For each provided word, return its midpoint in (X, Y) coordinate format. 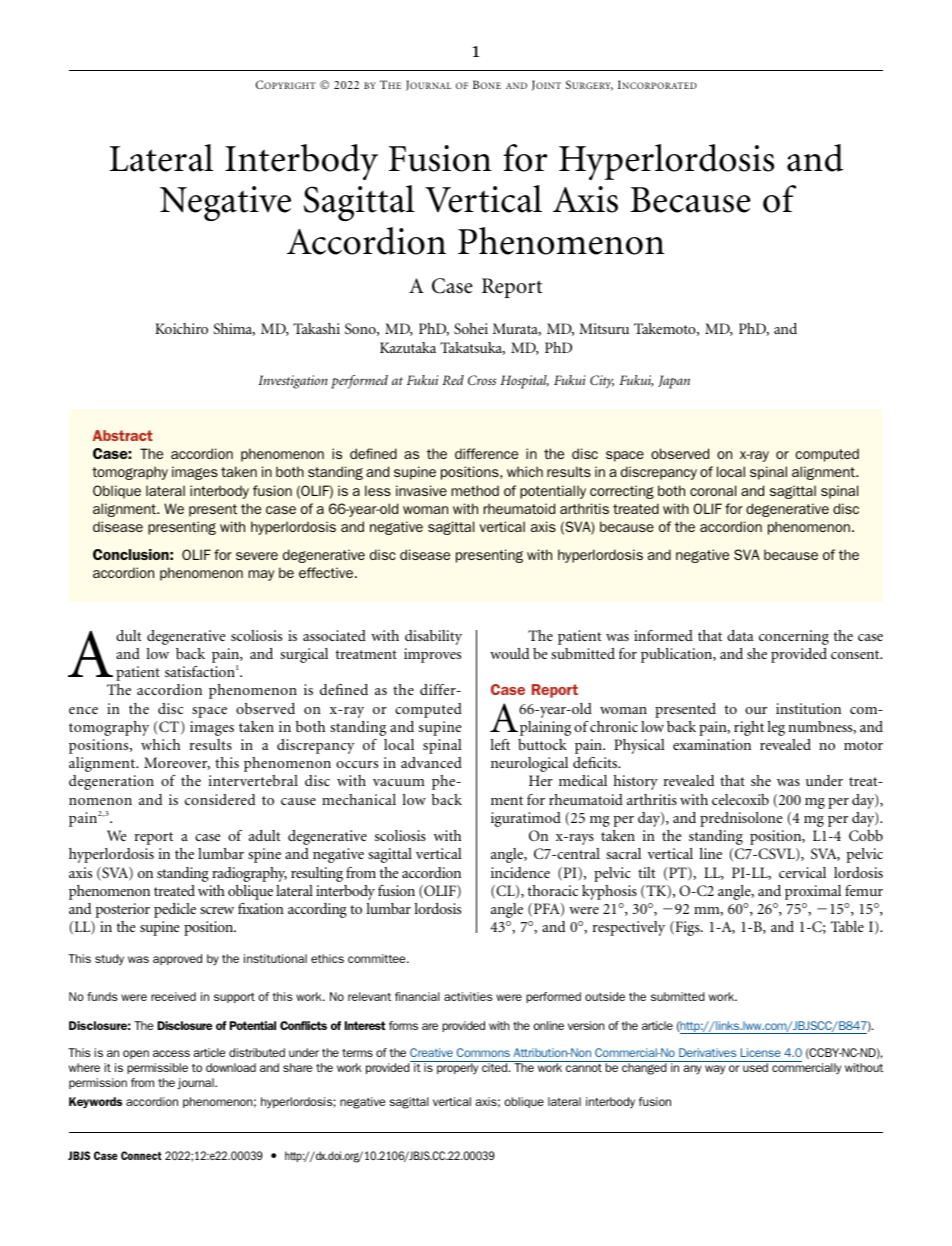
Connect (141, 1155)
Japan (674, 382)
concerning (794, 637)
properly (457, 1069)
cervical (802, 872)
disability (433, 637)
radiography (249, 874)
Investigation (293, 382)
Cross (482, 380)
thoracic (553, 890)
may (261, 575)
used (755, 1067)
